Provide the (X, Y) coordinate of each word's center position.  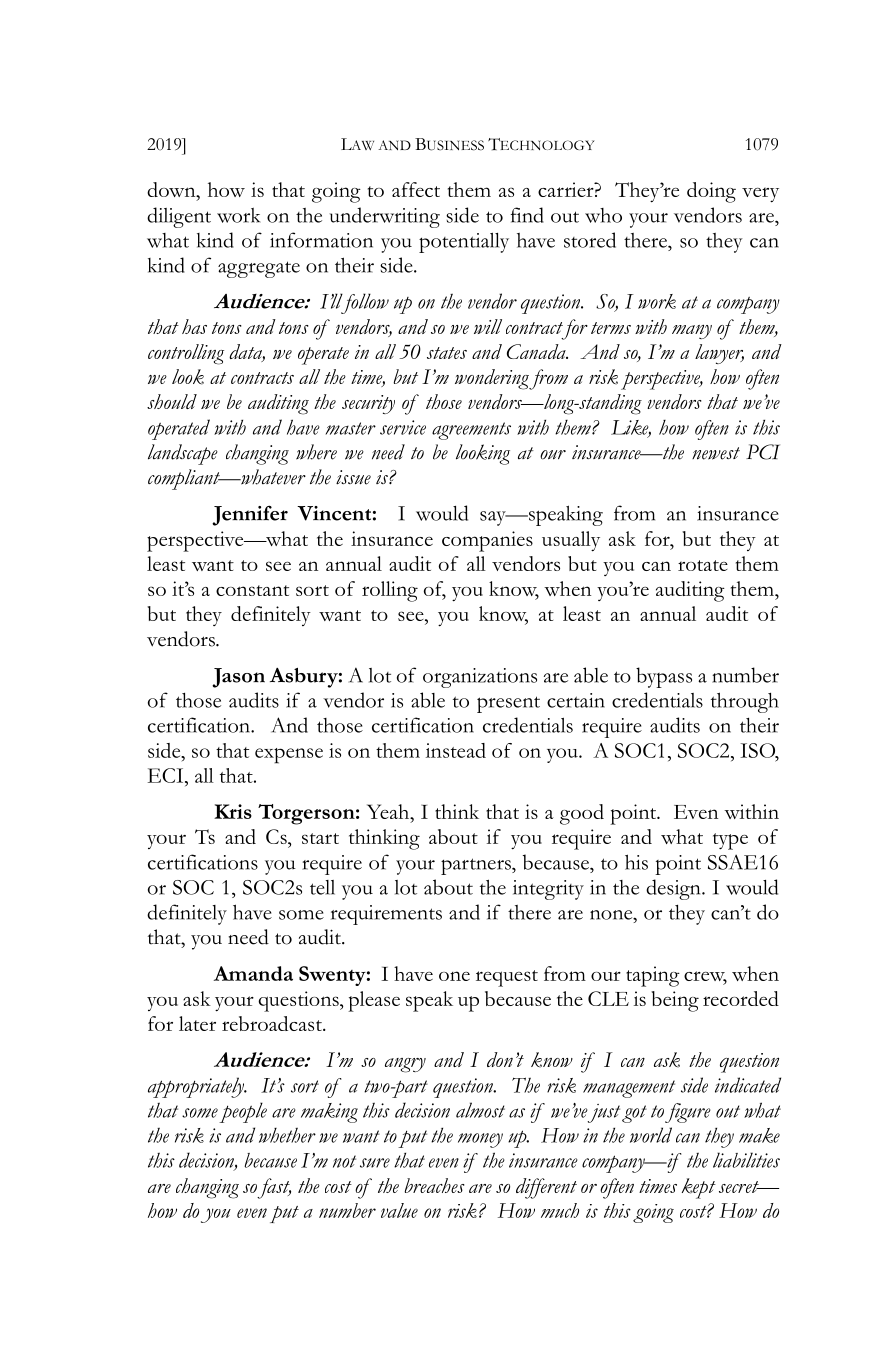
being (675, 1001)
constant (252, 590)
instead (456, 750)
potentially (464, 243)
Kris (233, 811)
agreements (471, 431)
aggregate (259, 269)
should (172, 401)
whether (287, 1135)
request (507, 978)
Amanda (253, 973)
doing (711, 192)
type (730, 841)
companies (487, 541)
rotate (703, 565)
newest (716, 453)
